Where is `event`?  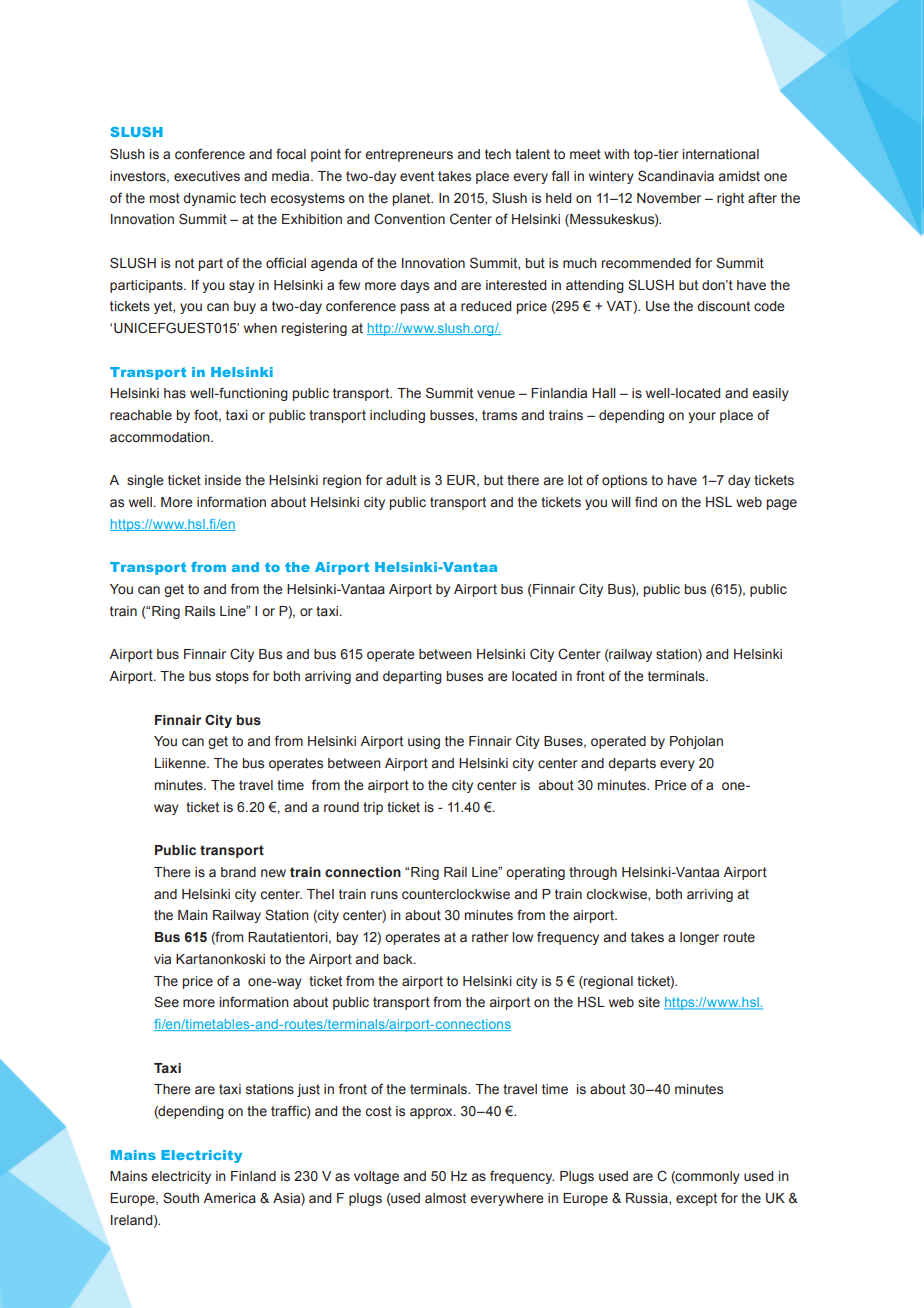 event is located at coordinates (417, 176).
